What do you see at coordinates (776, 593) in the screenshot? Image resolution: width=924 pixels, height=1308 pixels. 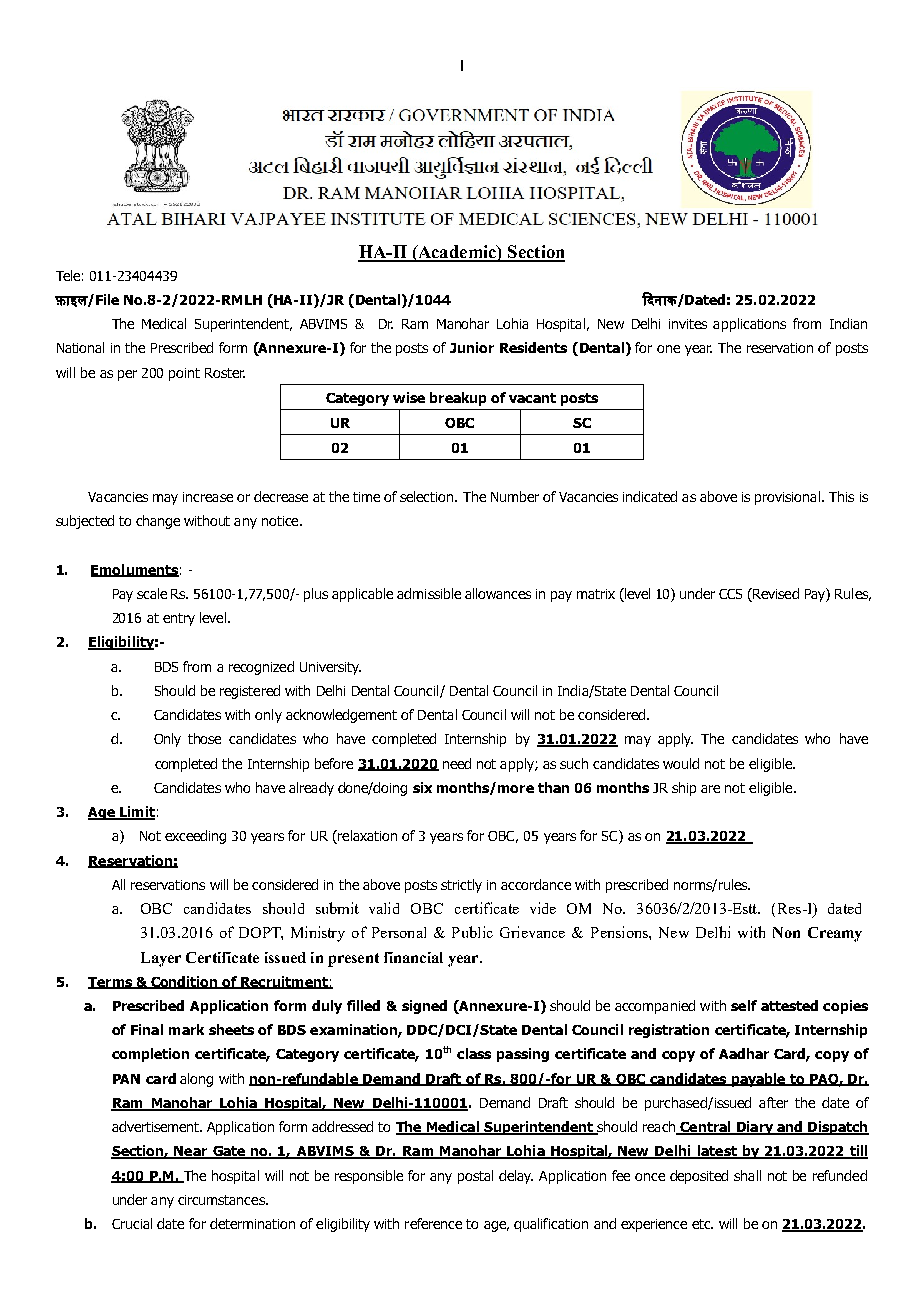 I see `Revised` at bounding box center [776, 593].
